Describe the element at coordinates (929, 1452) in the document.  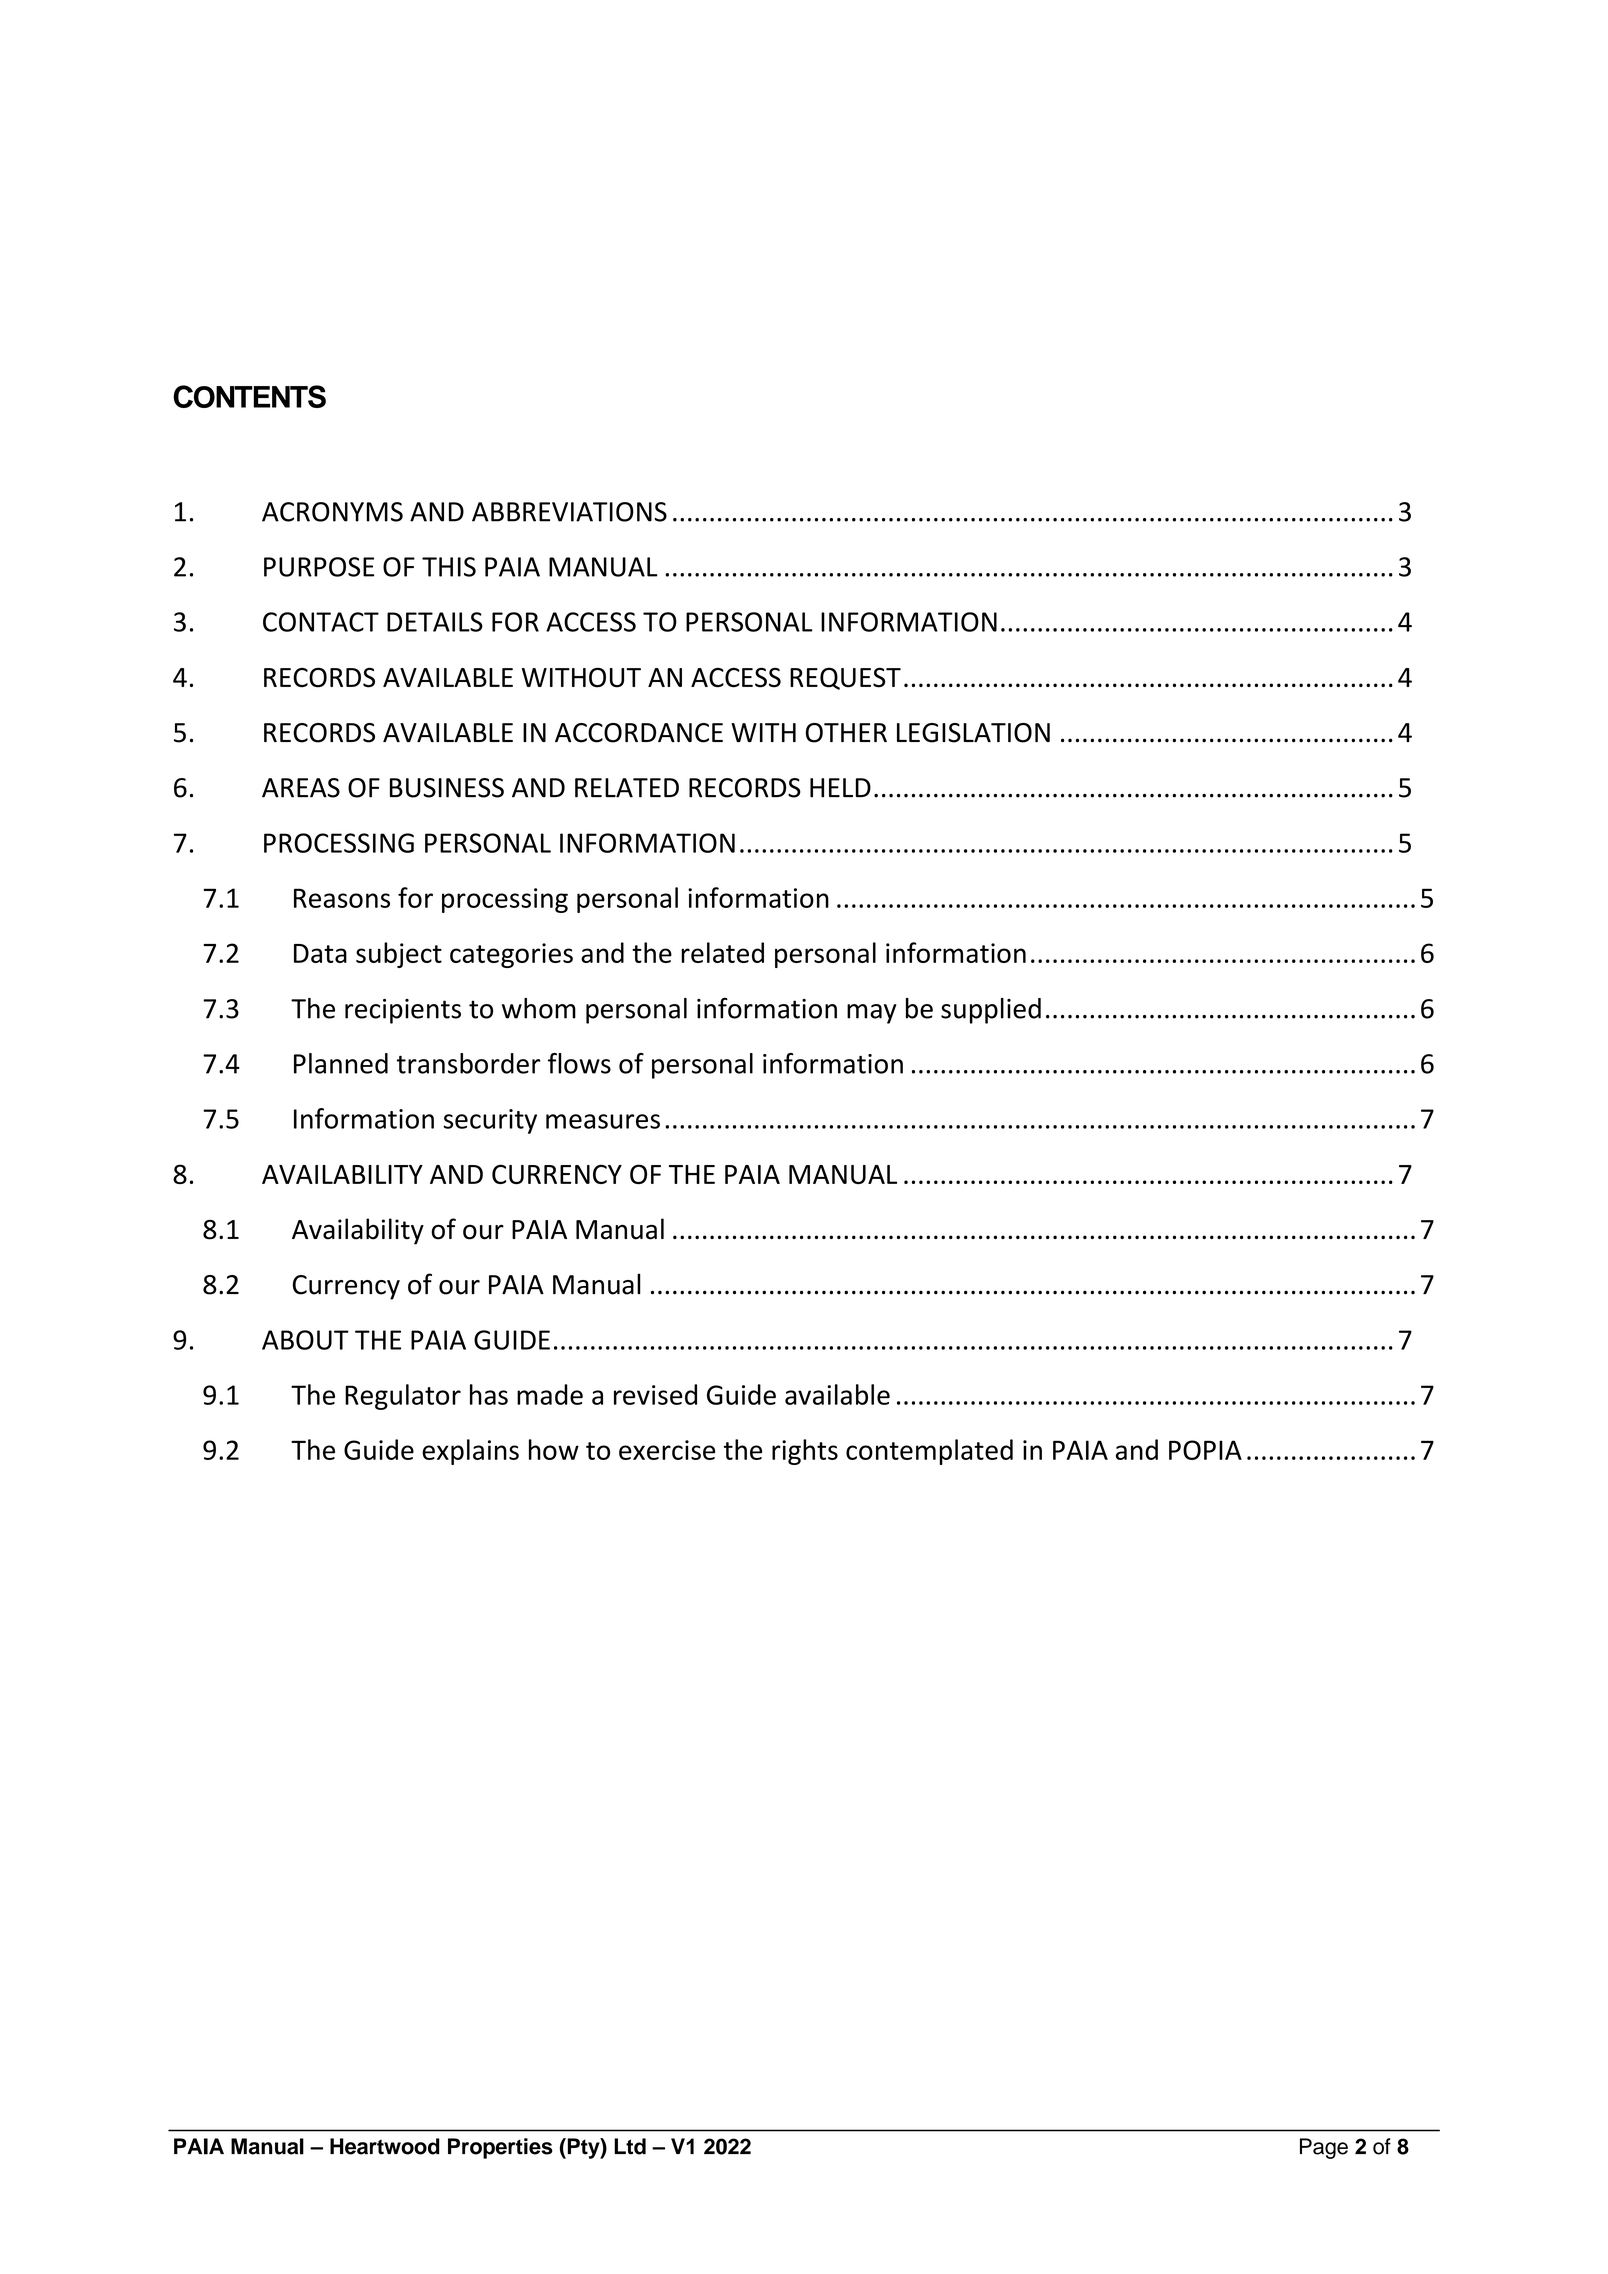
I see `contemplated` at that location.
